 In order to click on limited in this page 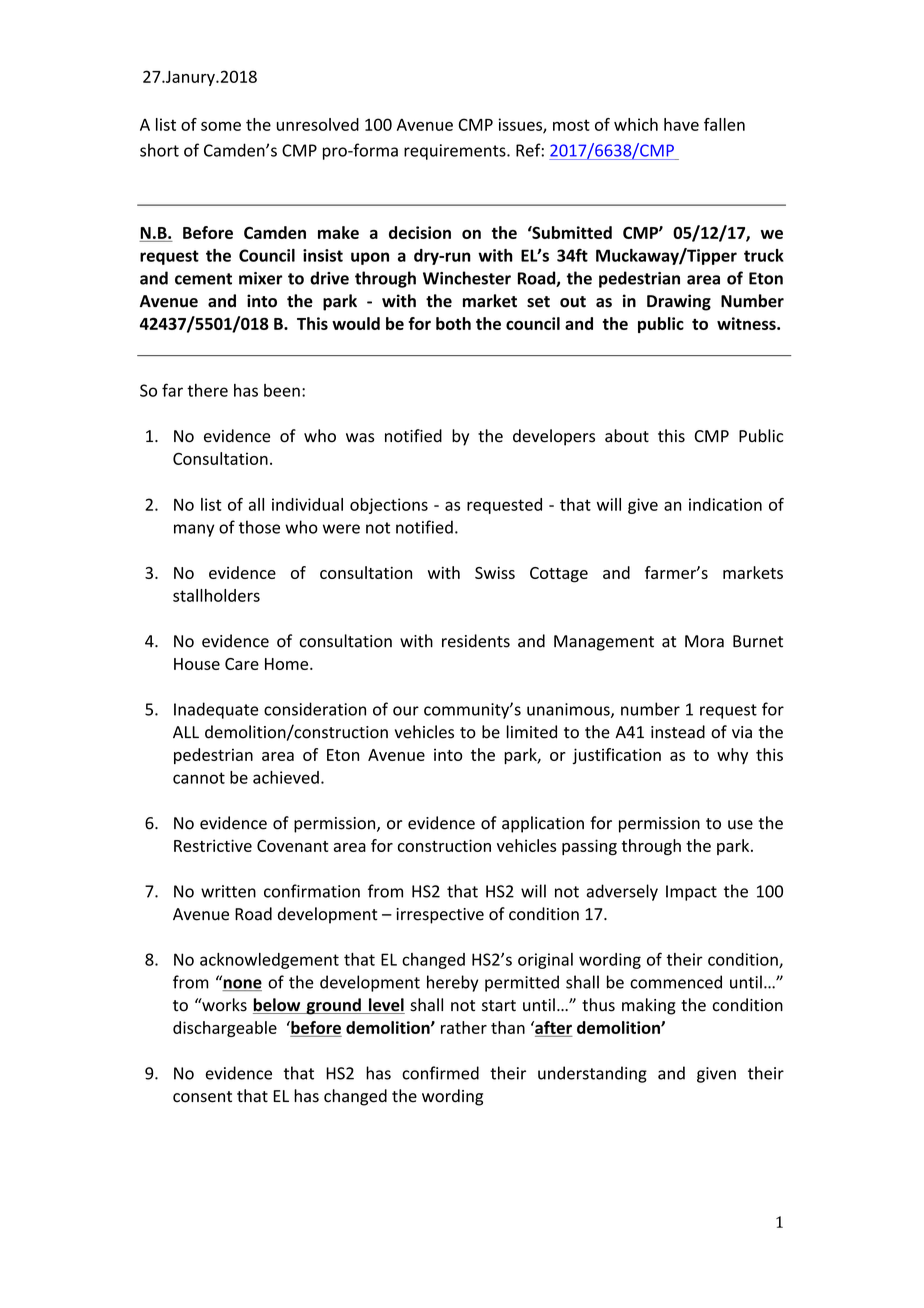, I will do `click(532, 732)`.
